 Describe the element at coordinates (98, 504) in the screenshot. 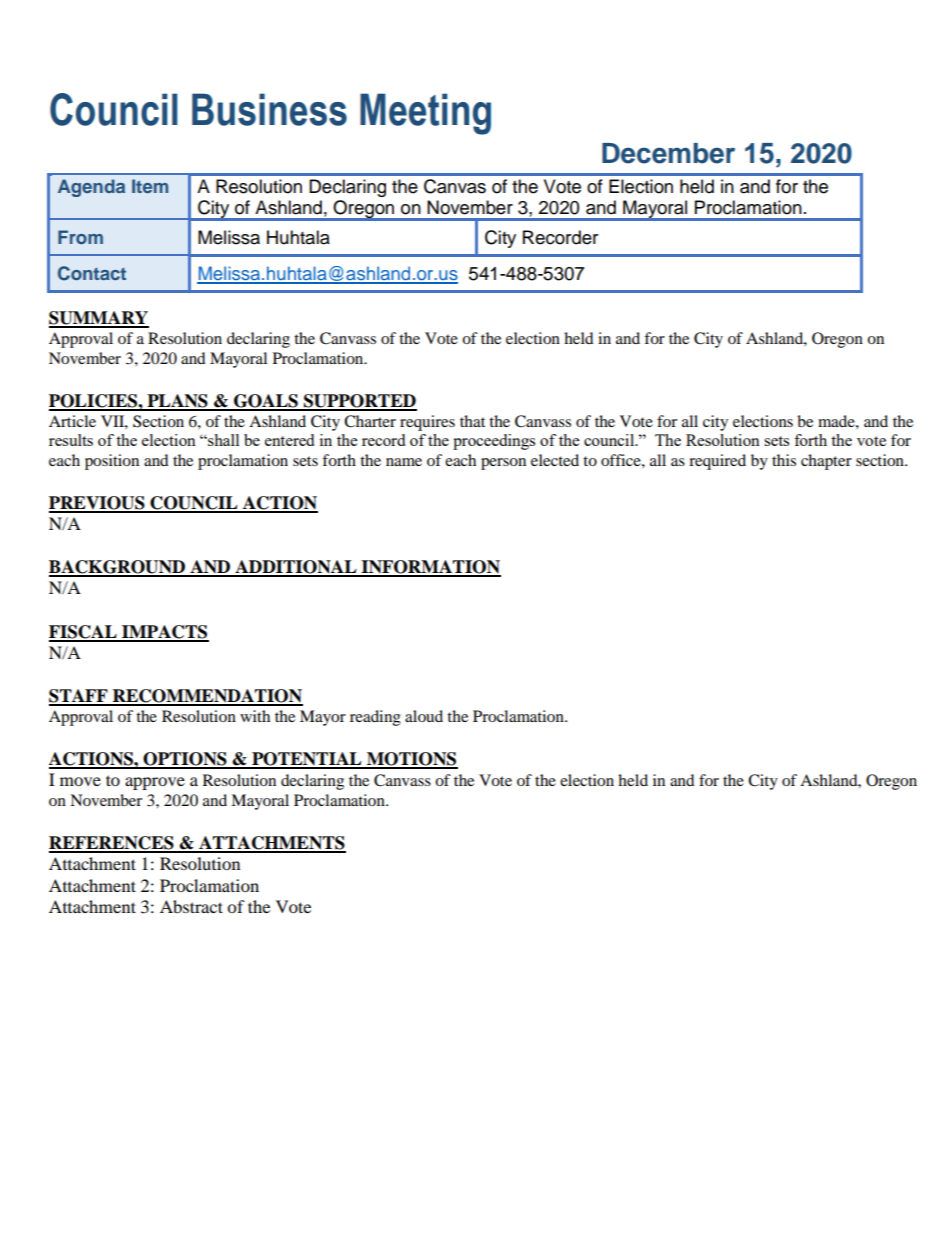

I see `PREVIOUS` at that location.
